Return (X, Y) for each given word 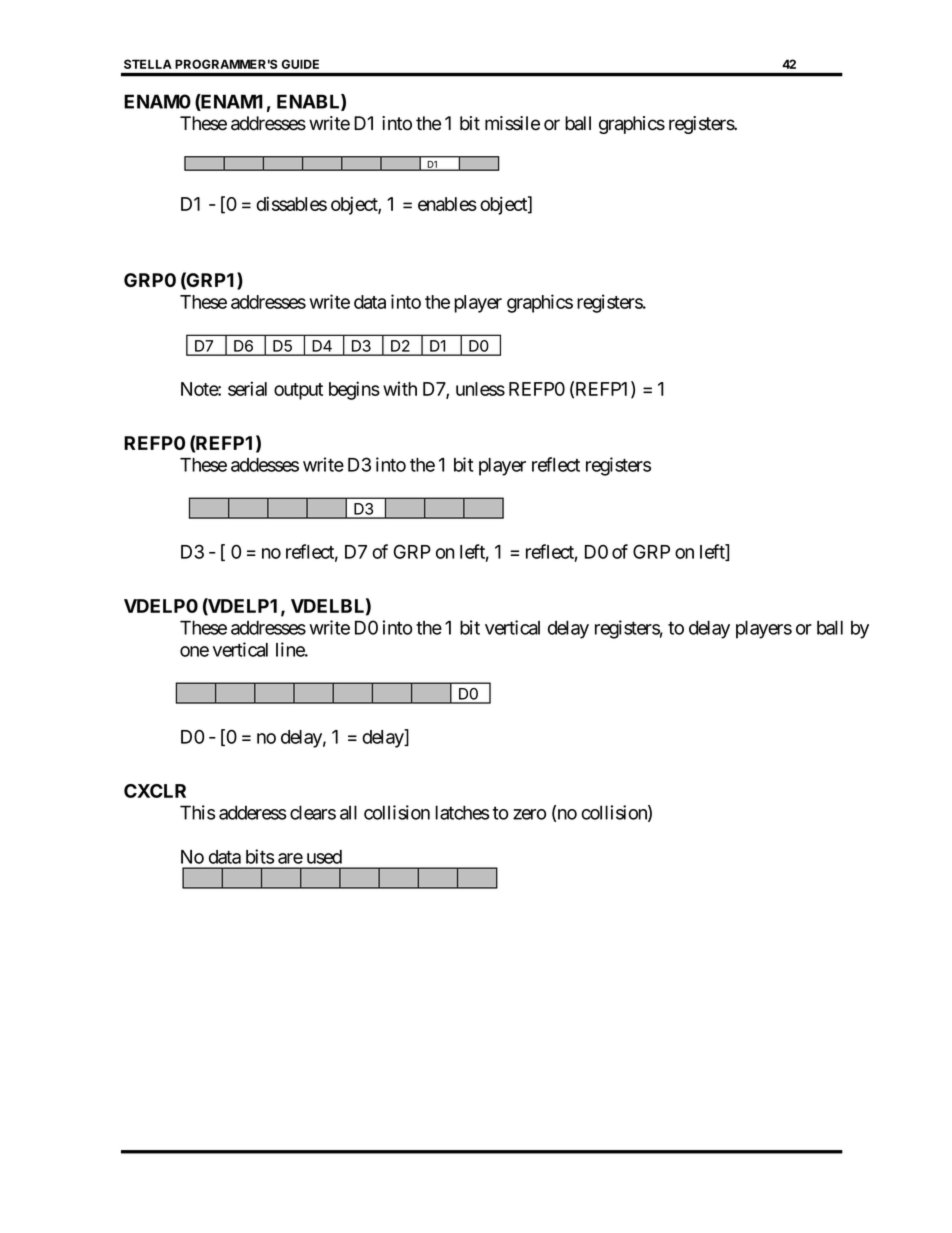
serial (247, 388)
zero (529, 814)
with (400, 388)
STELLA (148, 64)
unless (480, 389)
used (324, 857)
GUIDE (300, 64)
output (298, 391)
